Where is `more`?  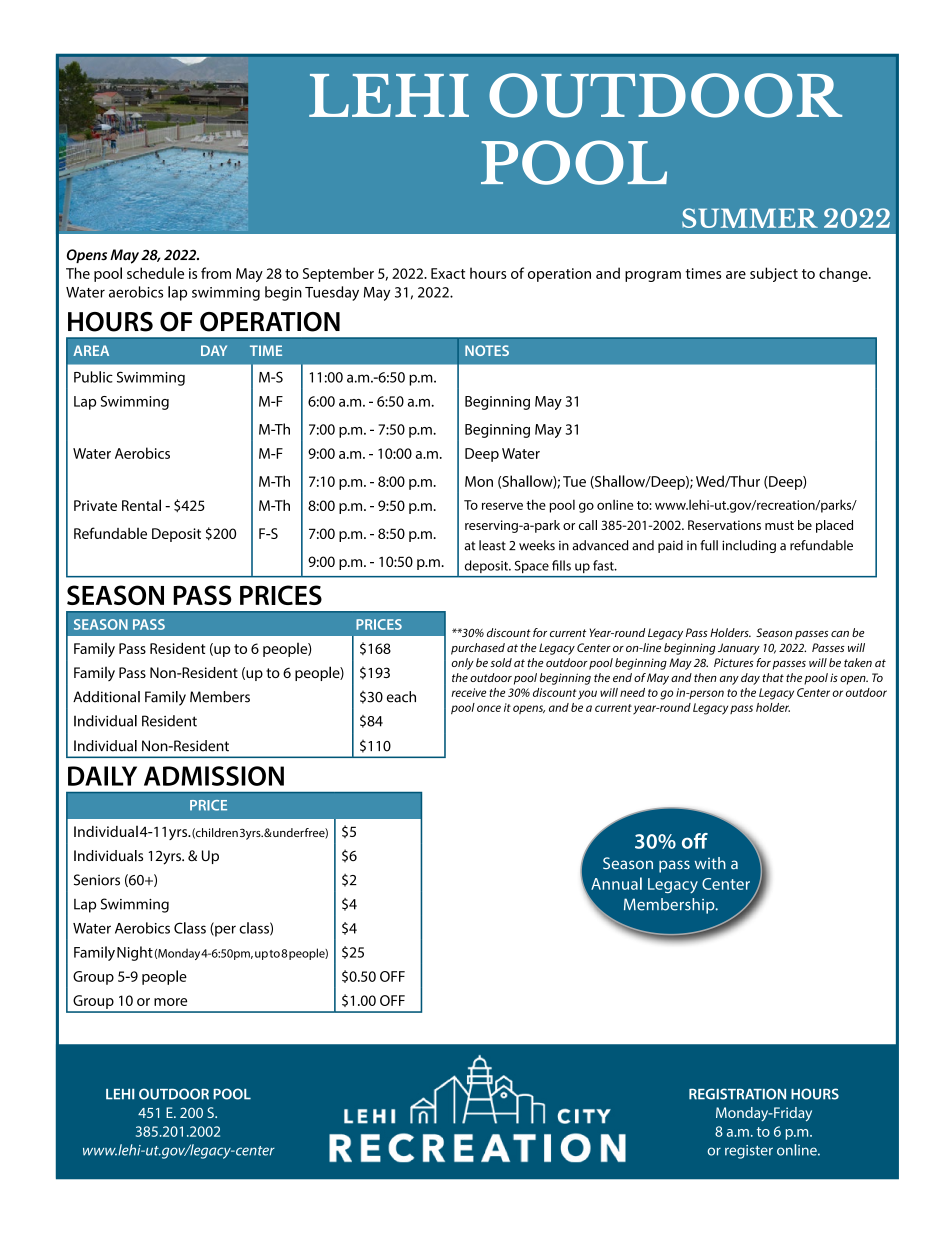
more is located at coordinates (170, 1002).
